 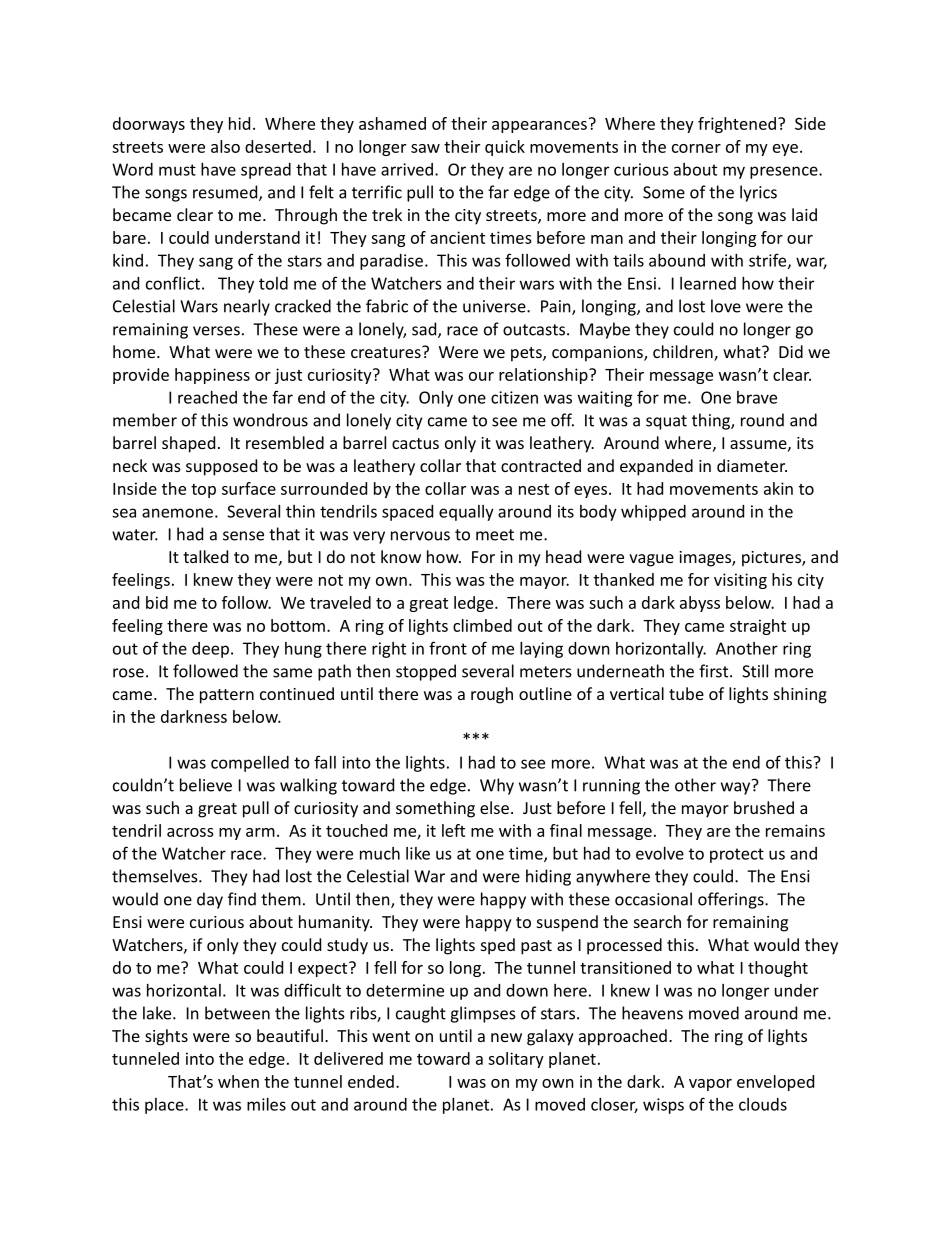 I want to click on corner, so click(x=696, y=148).
